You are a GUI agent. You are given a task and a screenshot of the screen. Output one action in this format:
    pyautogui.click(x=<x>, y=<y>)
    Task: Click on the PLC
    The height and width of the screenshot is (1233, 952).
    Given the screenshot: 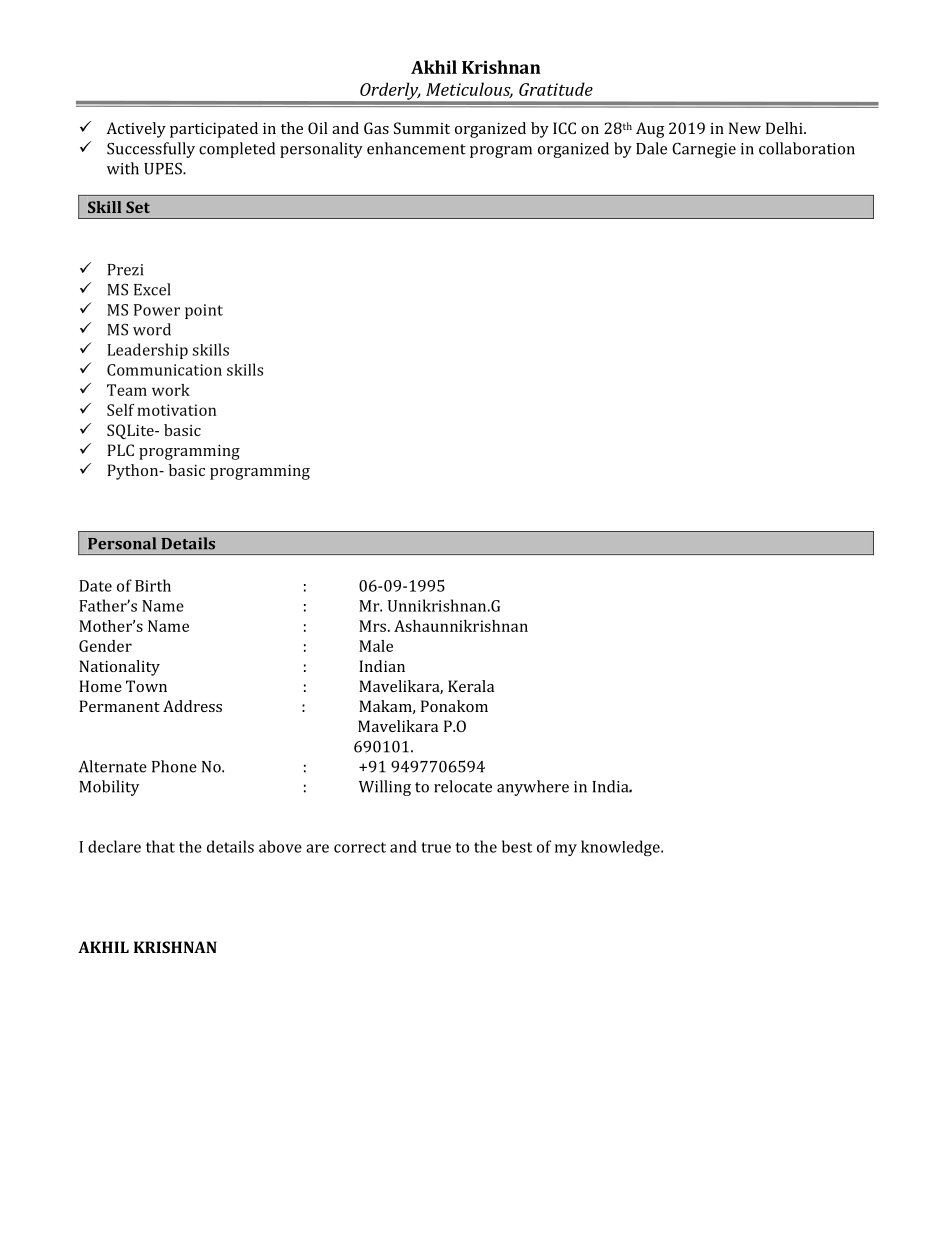 What is the action you would take?
    pyautogui.click(x=120, y=450)
